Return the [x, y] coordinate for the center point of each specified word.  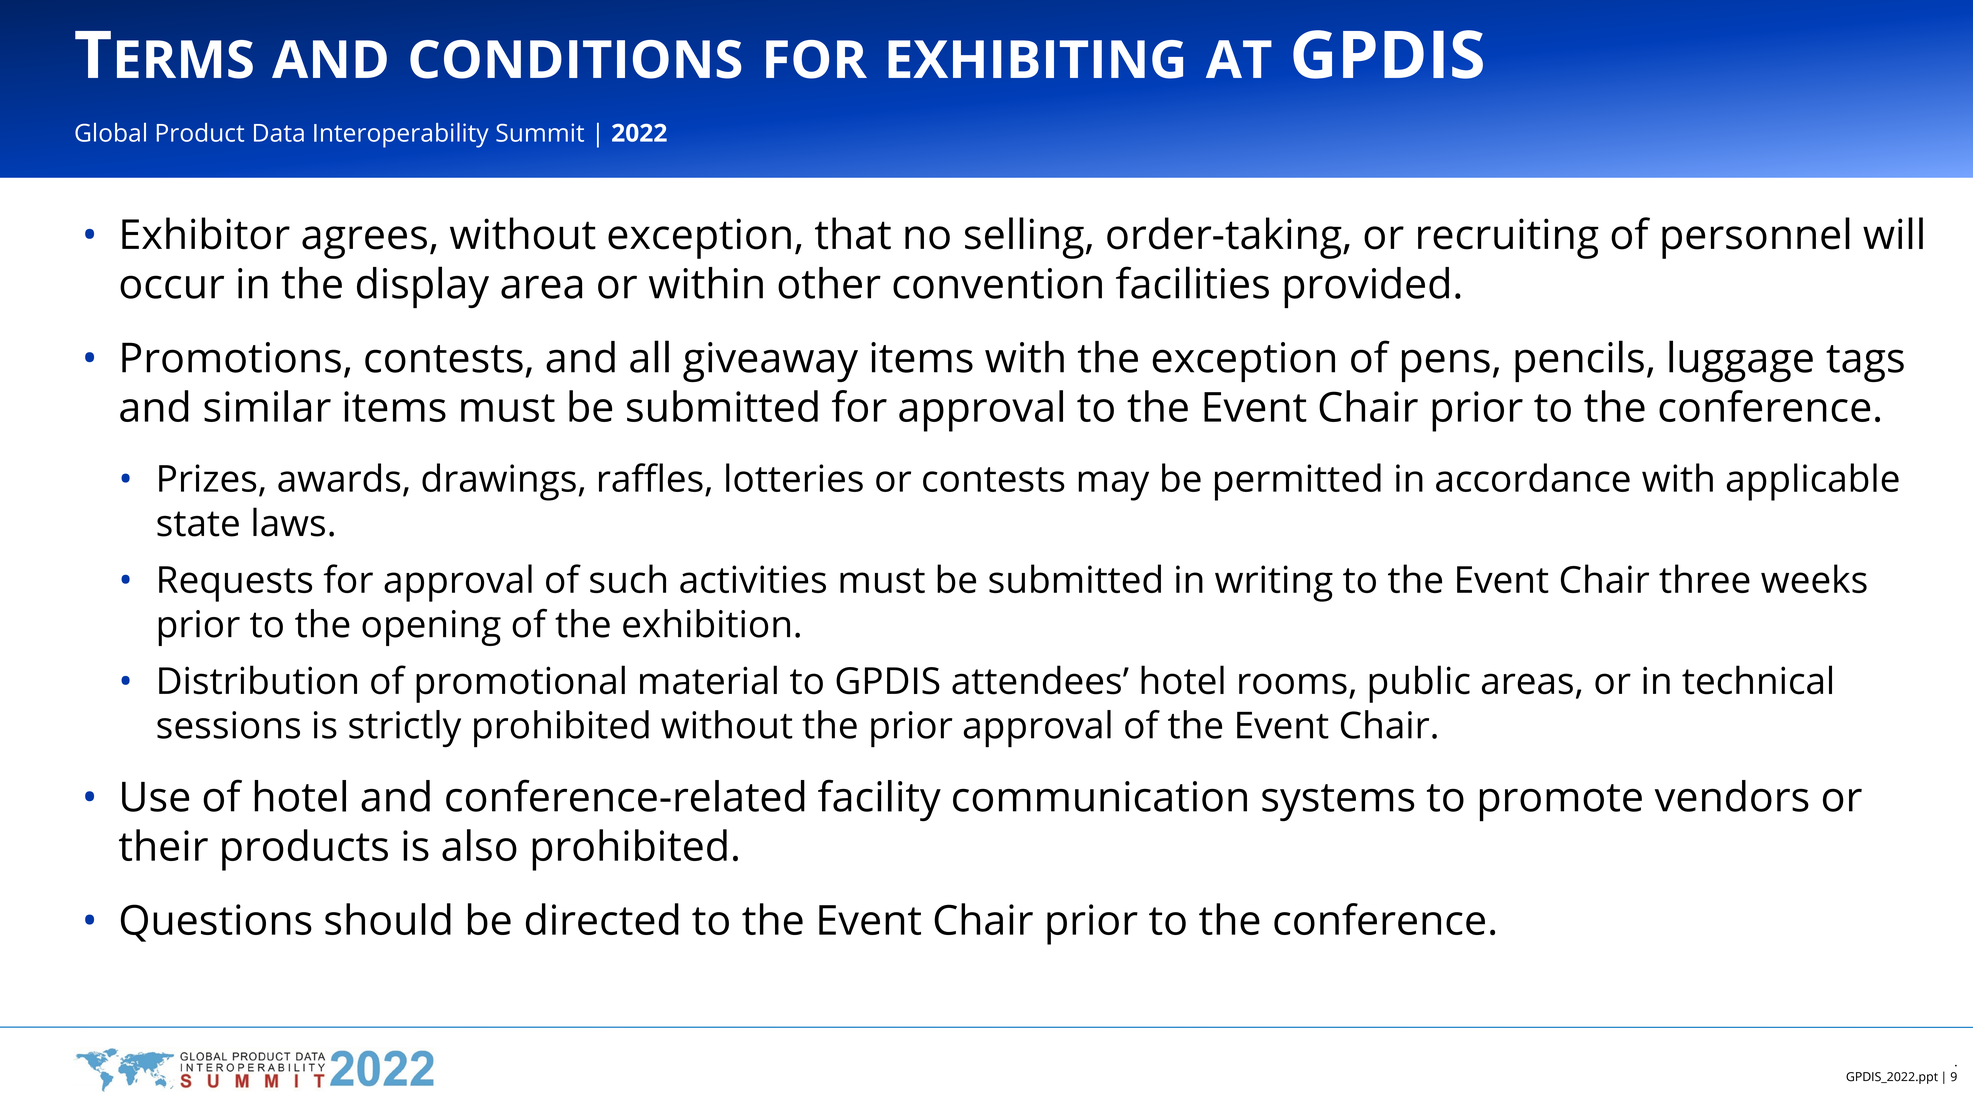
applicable [1812, 482]
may [1113, 486]
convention [997, 283]
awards [339, 477]
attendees [1036, 680]
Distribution [258, 680]
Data [279, 133]
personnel [1756, 238]
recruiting [1508, 238]
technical [1757, 680]
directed [602, 919]
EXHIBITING [1035, 59]
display [423, 287]
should [388, 919]
